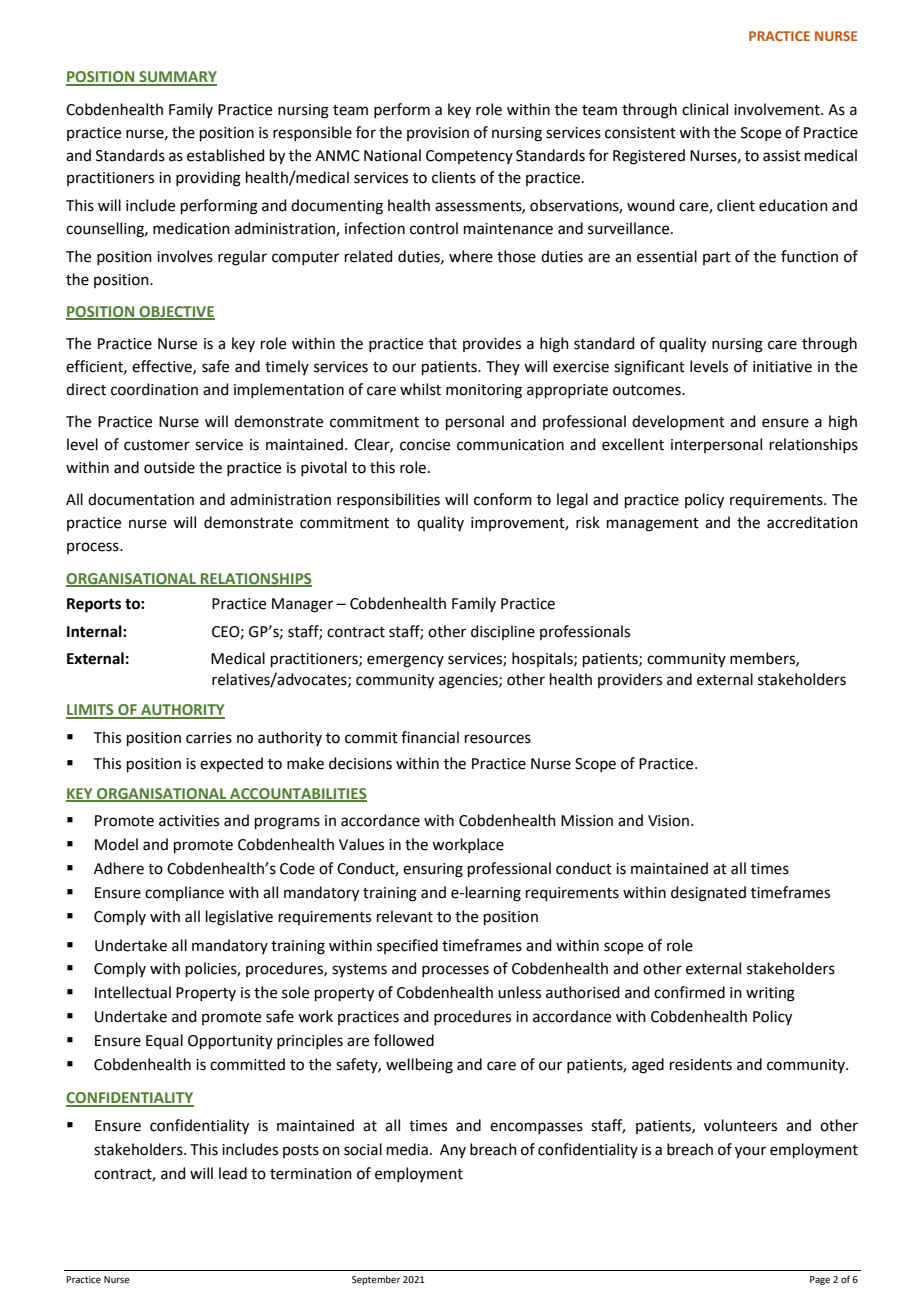 The height and width of the page is (1308, 924). What do you see at coordinates (209, 738) in the page?
I see `carries` at bounding box center [209, 738].
